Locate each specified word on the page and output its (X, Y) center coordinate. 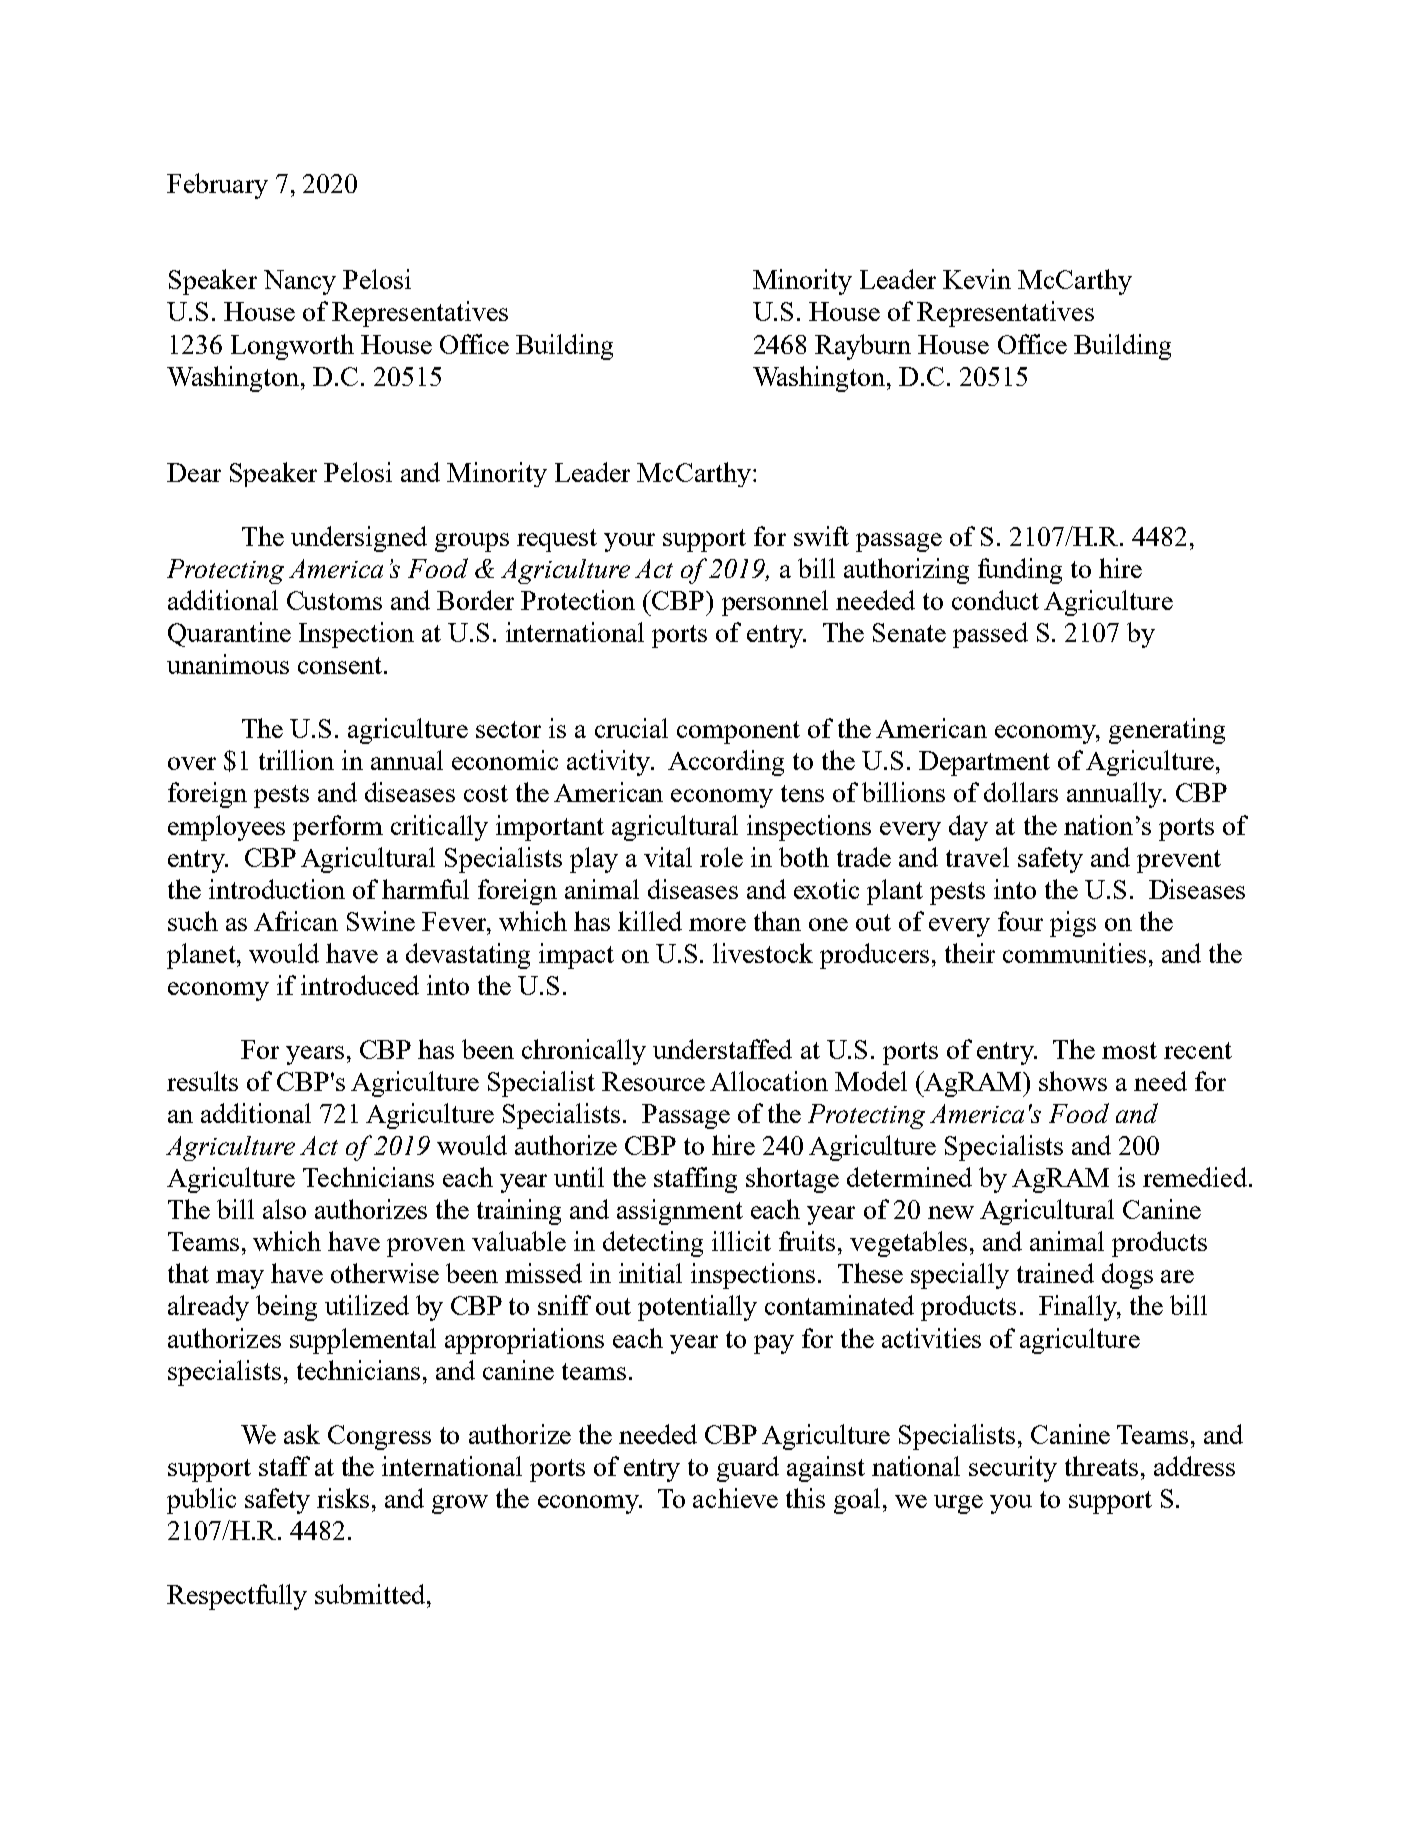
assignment (680, 1212)
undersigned (359, 539)
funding (1020, 571)
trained (1055, 1273)
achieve (735, 1498)
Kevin (977, 279)
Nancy (300, 282)
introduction (277, 889)
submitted (371, 1594)
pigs (1073, 924)
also (284, 1209)
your (629, 542)
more (717, 924)
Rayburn (863, 347)
